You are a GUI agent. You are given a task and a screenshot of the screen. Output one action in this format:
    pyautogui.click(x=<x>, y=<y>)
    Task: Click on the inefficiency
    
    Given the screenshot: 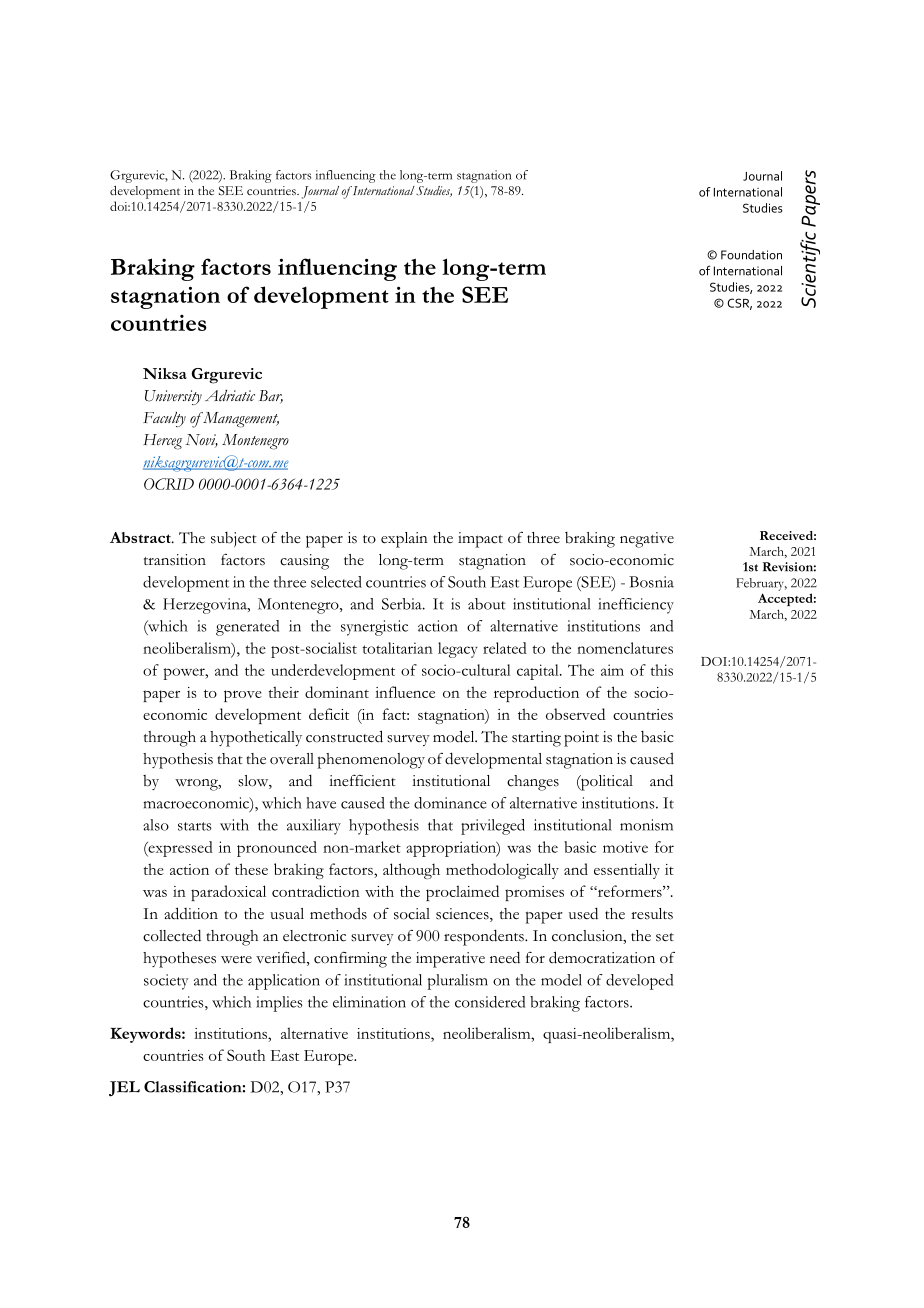 What is the action you would take?
    pyautogui.click(x=636, y=606)
